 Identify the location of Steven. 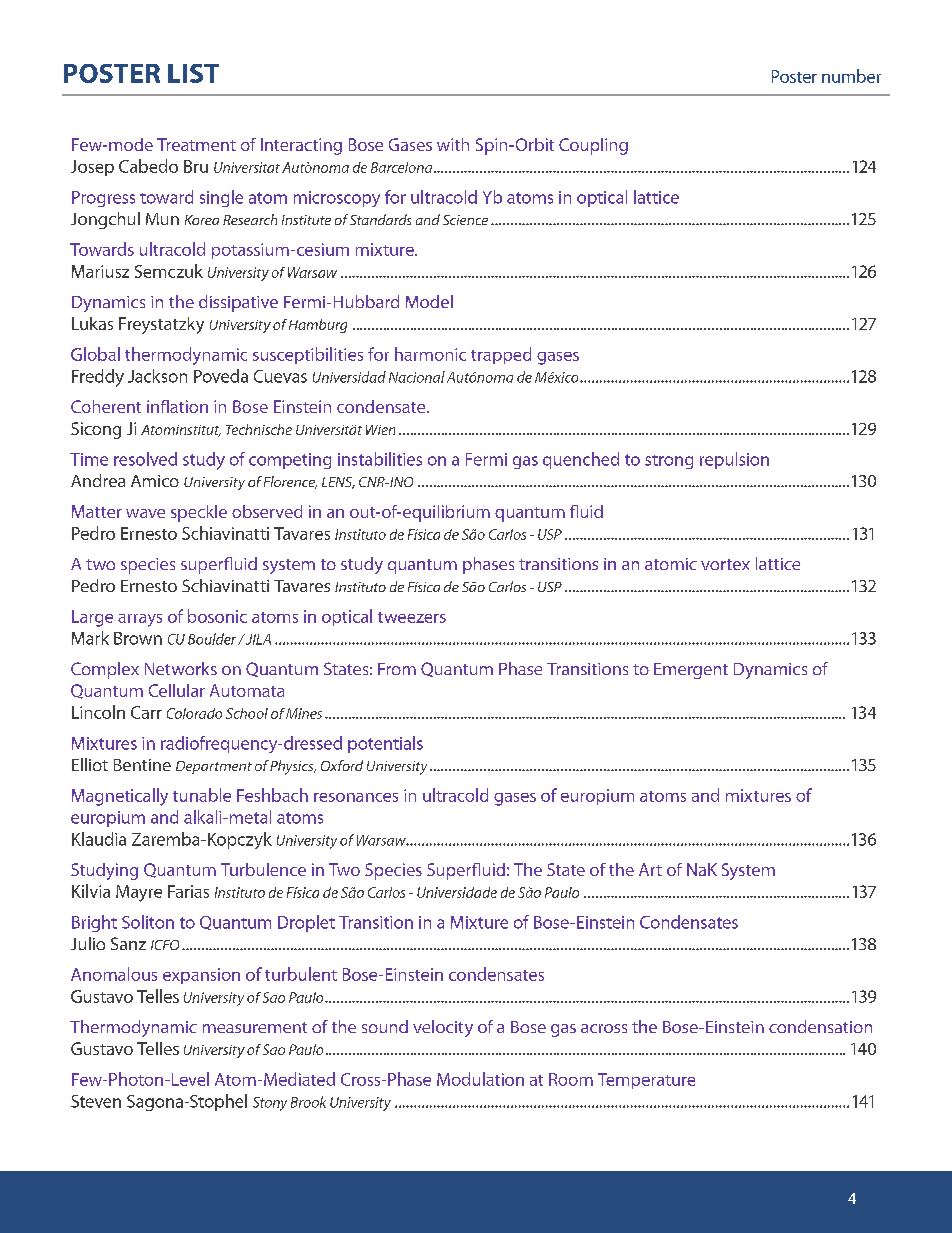
(96, 1101).
